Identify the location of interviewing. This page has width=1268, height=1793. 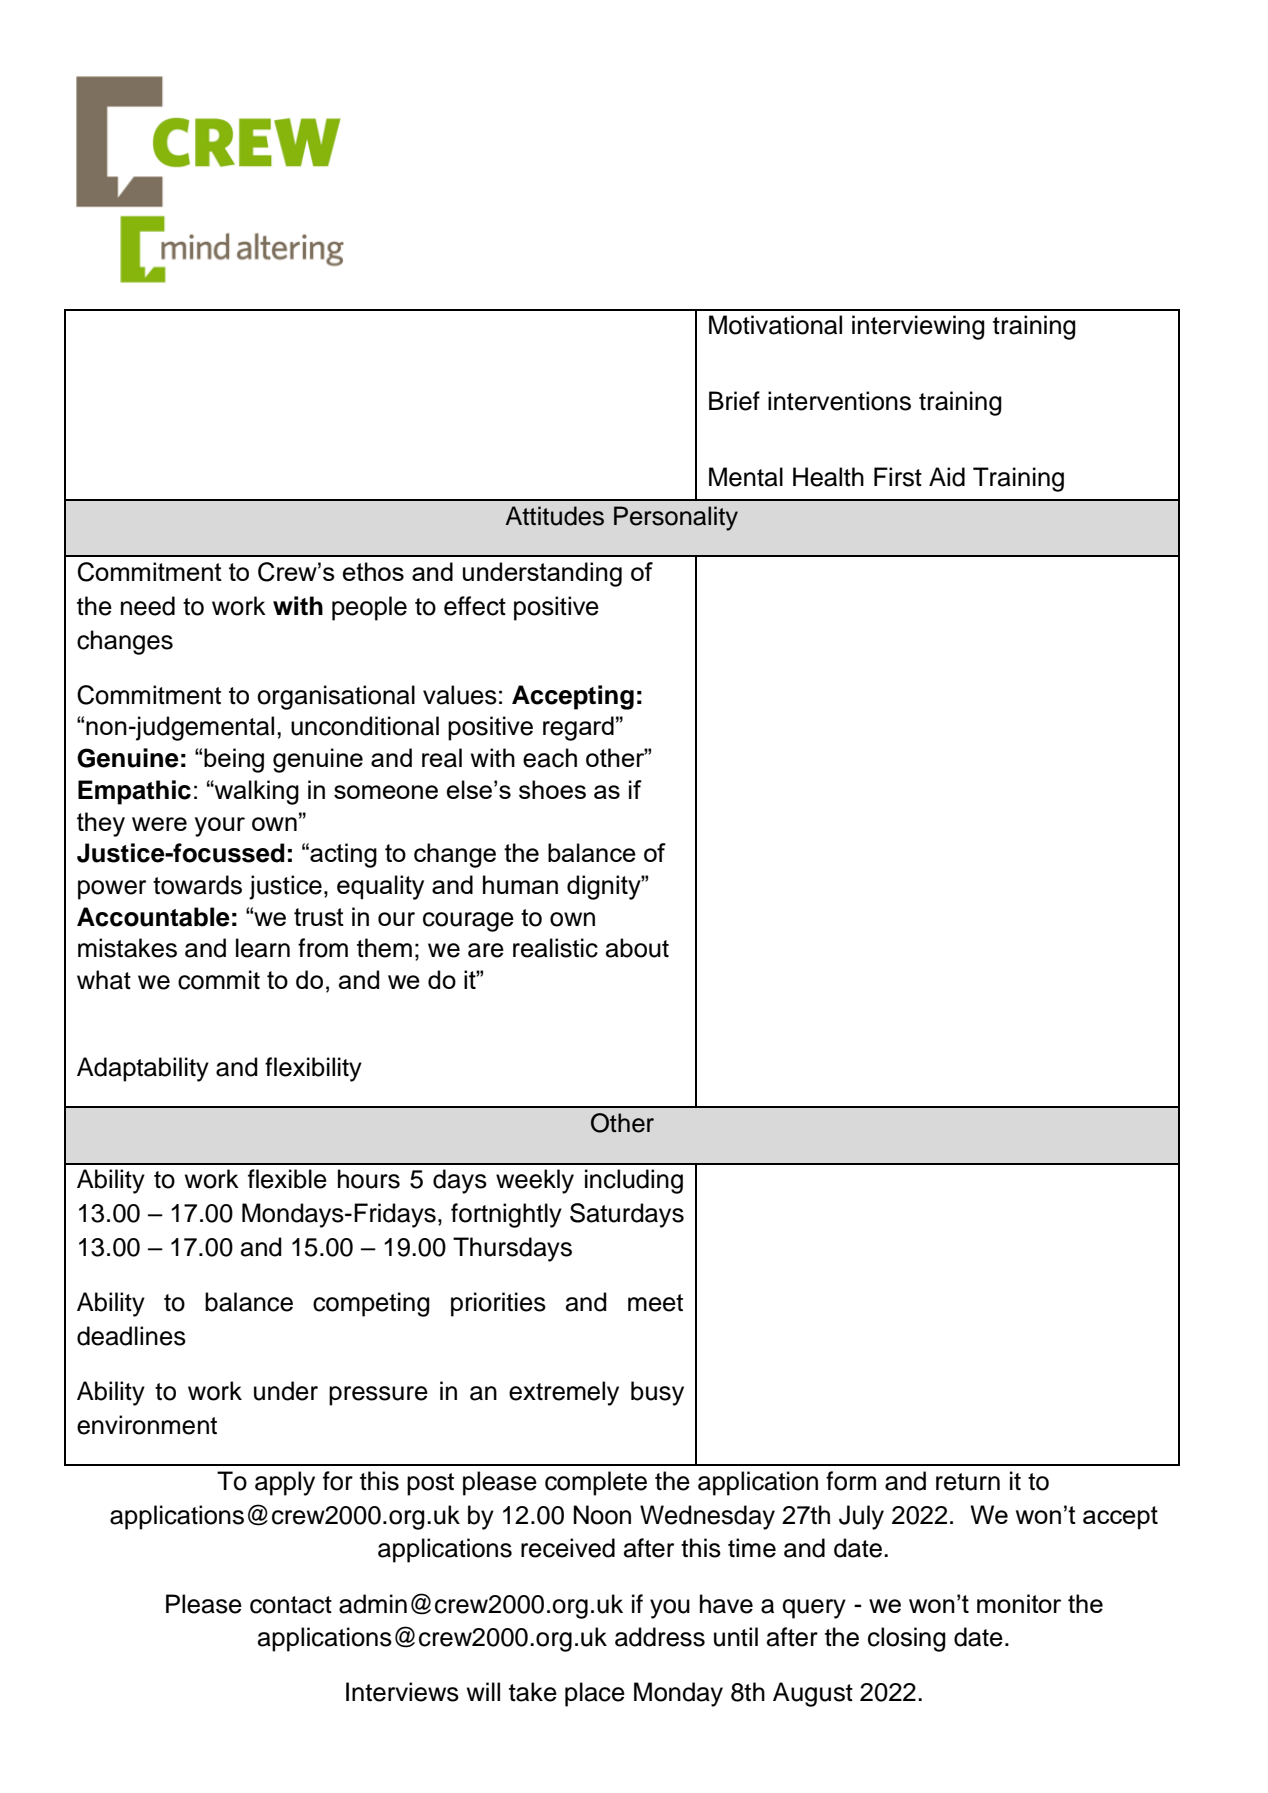
(918, 327).
